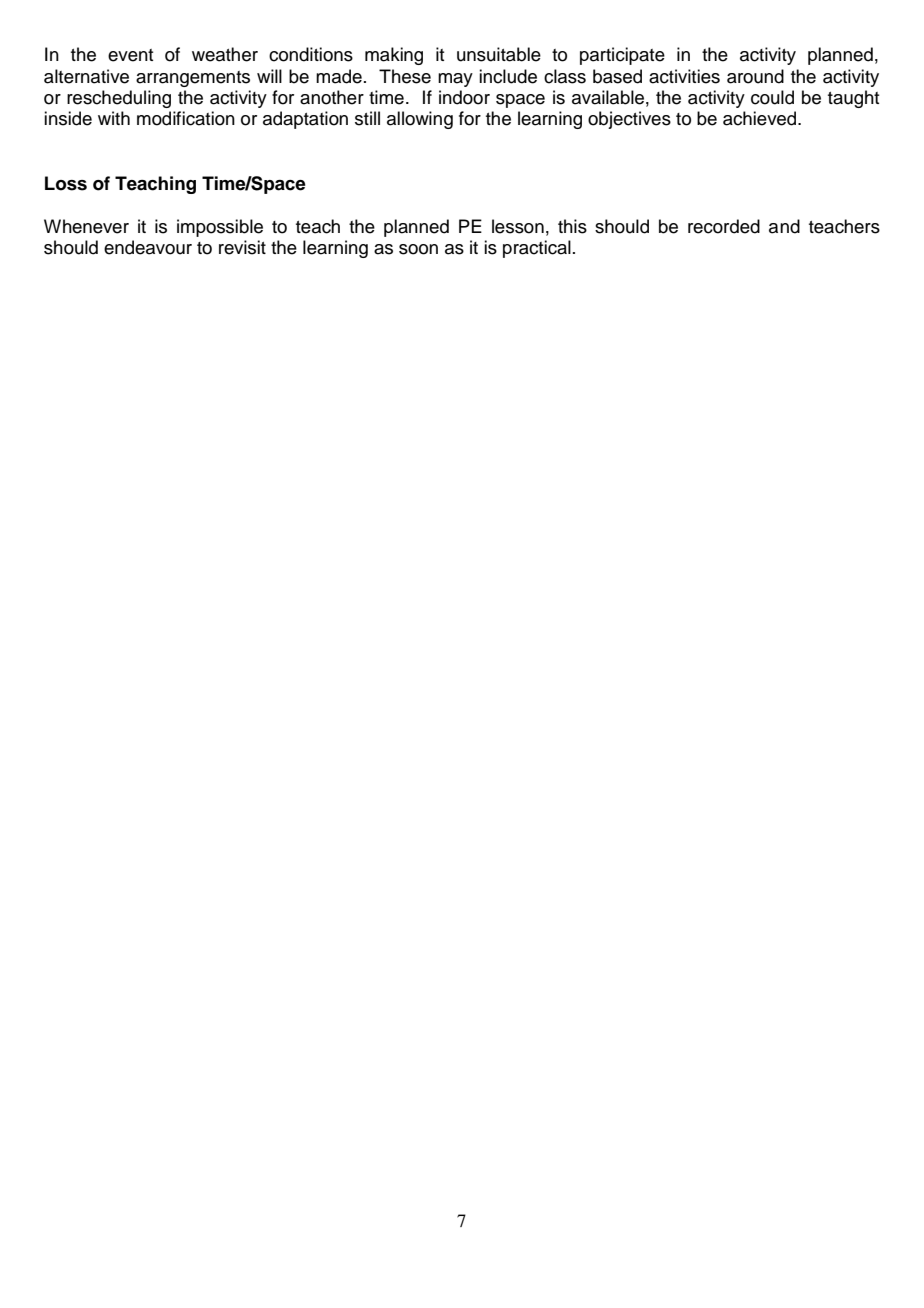  What do you see at coordinates (418, 249) in the page?
I see `soon` at bounding box center [418, 249].
